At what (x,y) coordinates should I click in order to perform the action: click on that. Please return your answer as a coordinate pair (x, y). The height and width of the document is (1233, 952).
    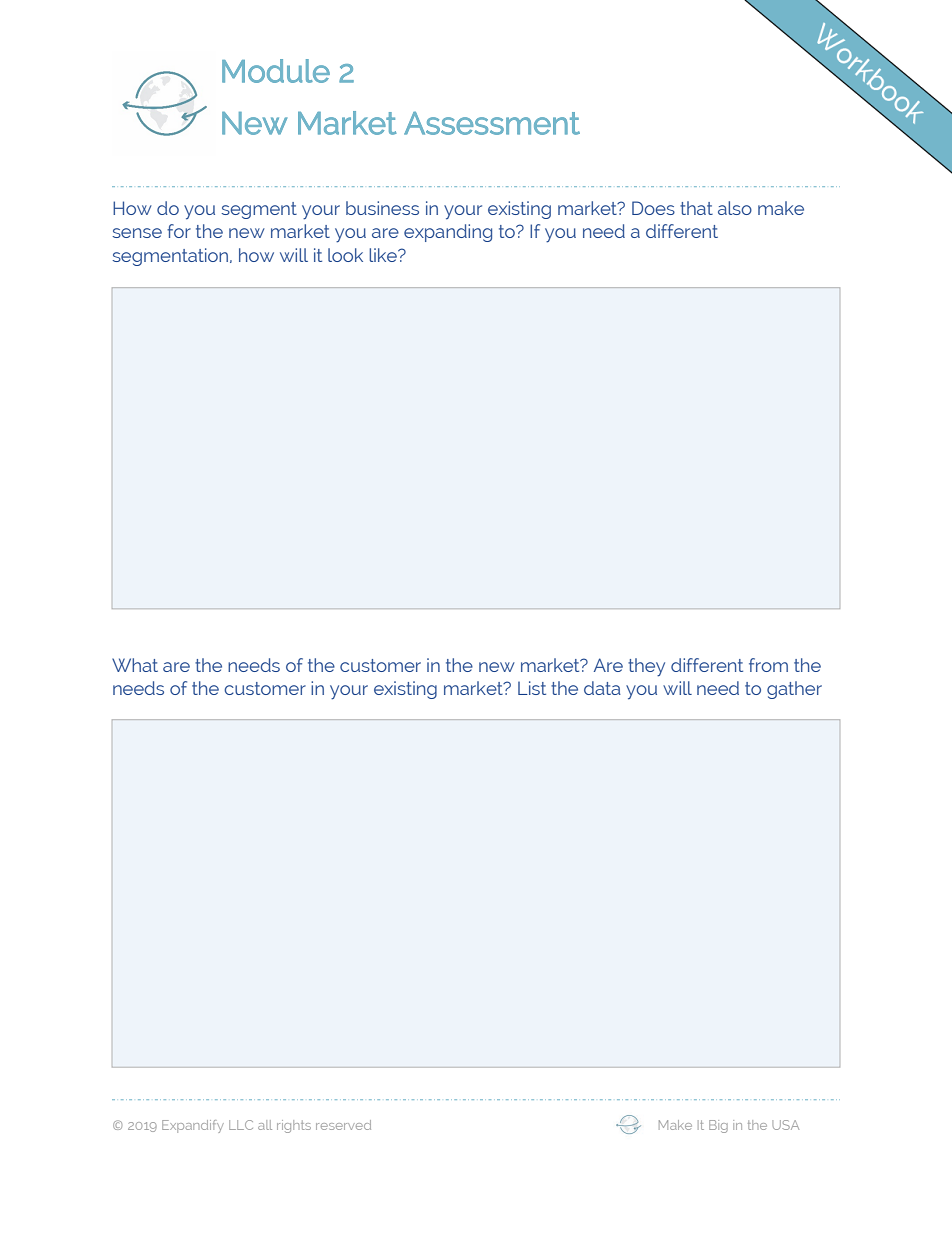
    Looking at the image, I should click on (696, 208).
